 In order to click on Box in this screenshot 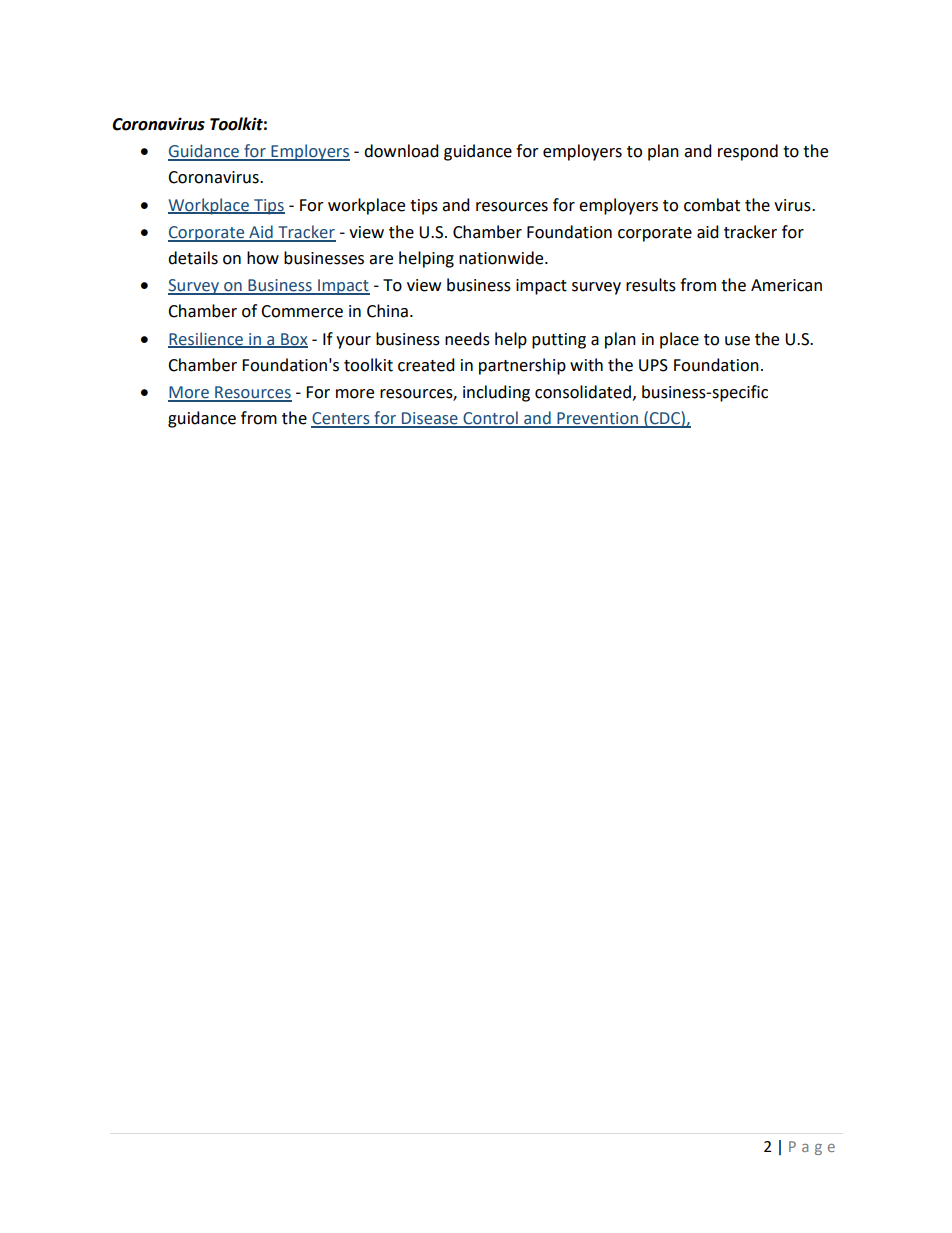, I will do `click(293, 340)`.
